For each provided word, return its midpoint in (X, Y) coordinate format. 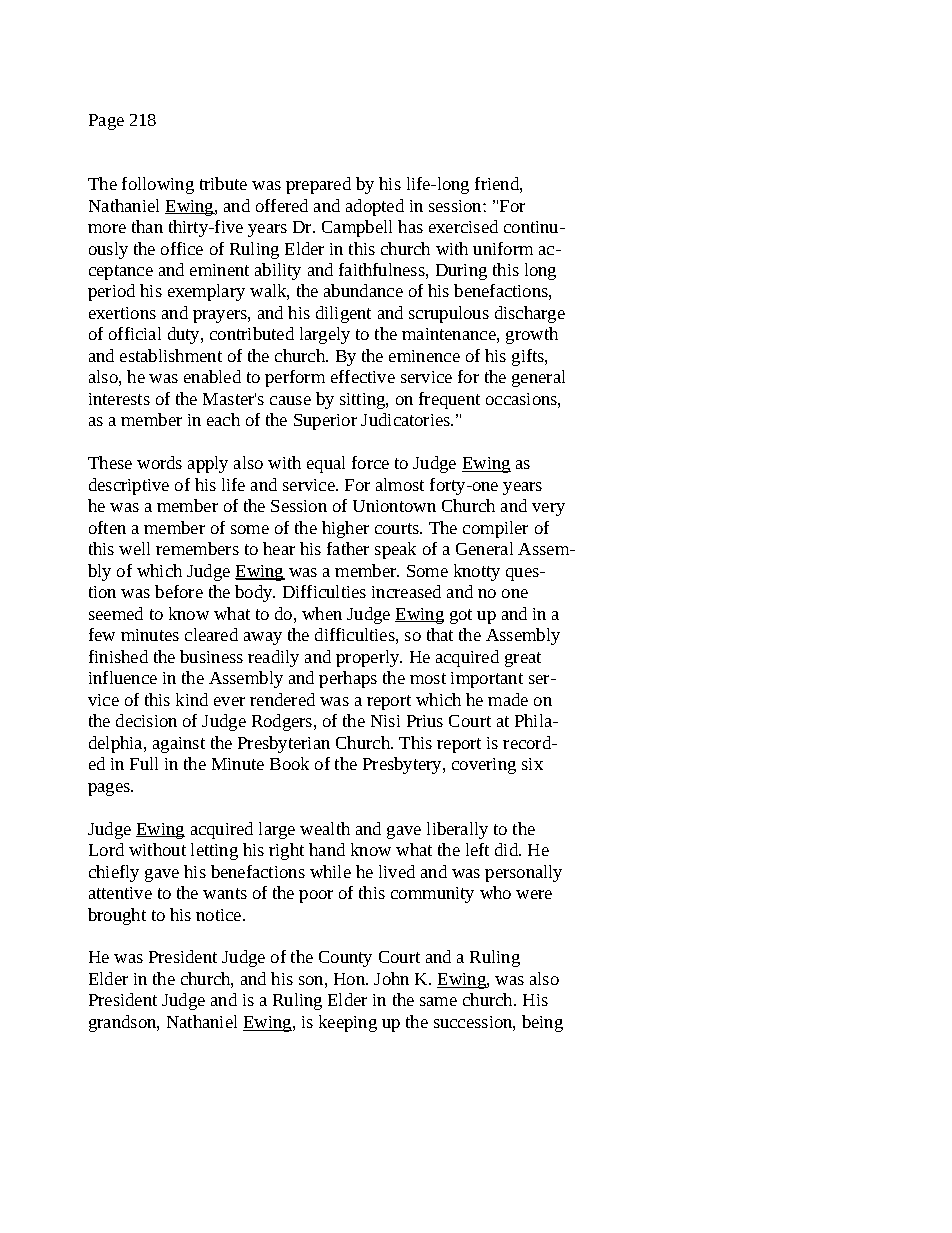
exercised (463, 226)
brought (117, 916)
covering (484, 766)
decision (146, 720)
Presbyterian (284, 744)
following (158, 185)
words (159, 462)
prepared (318, 185)
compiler (495, 529)
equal (326, 464)
